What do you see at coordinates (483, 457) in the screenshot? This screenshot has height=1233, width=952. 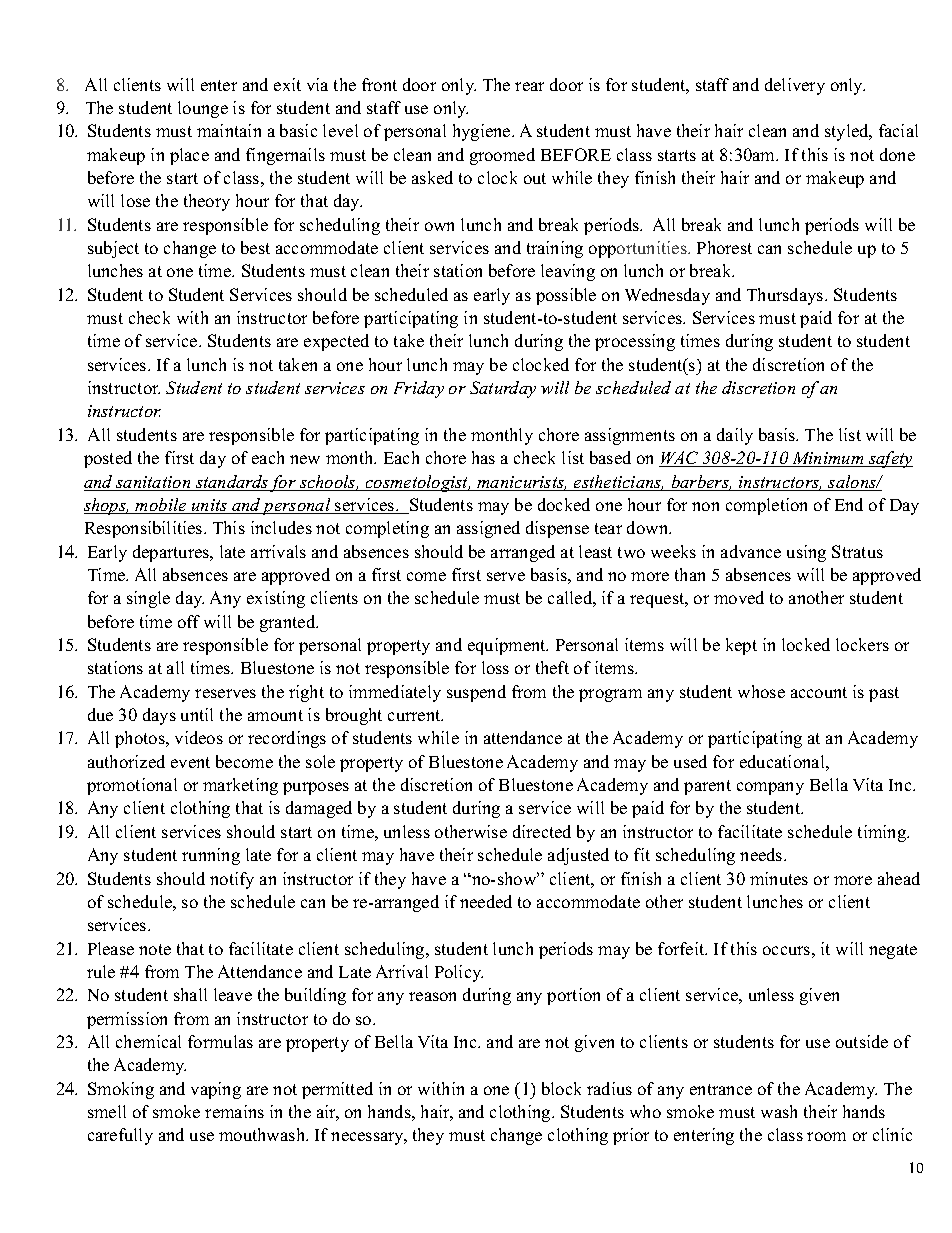 I see `has` at bounding box center [483, 457].
